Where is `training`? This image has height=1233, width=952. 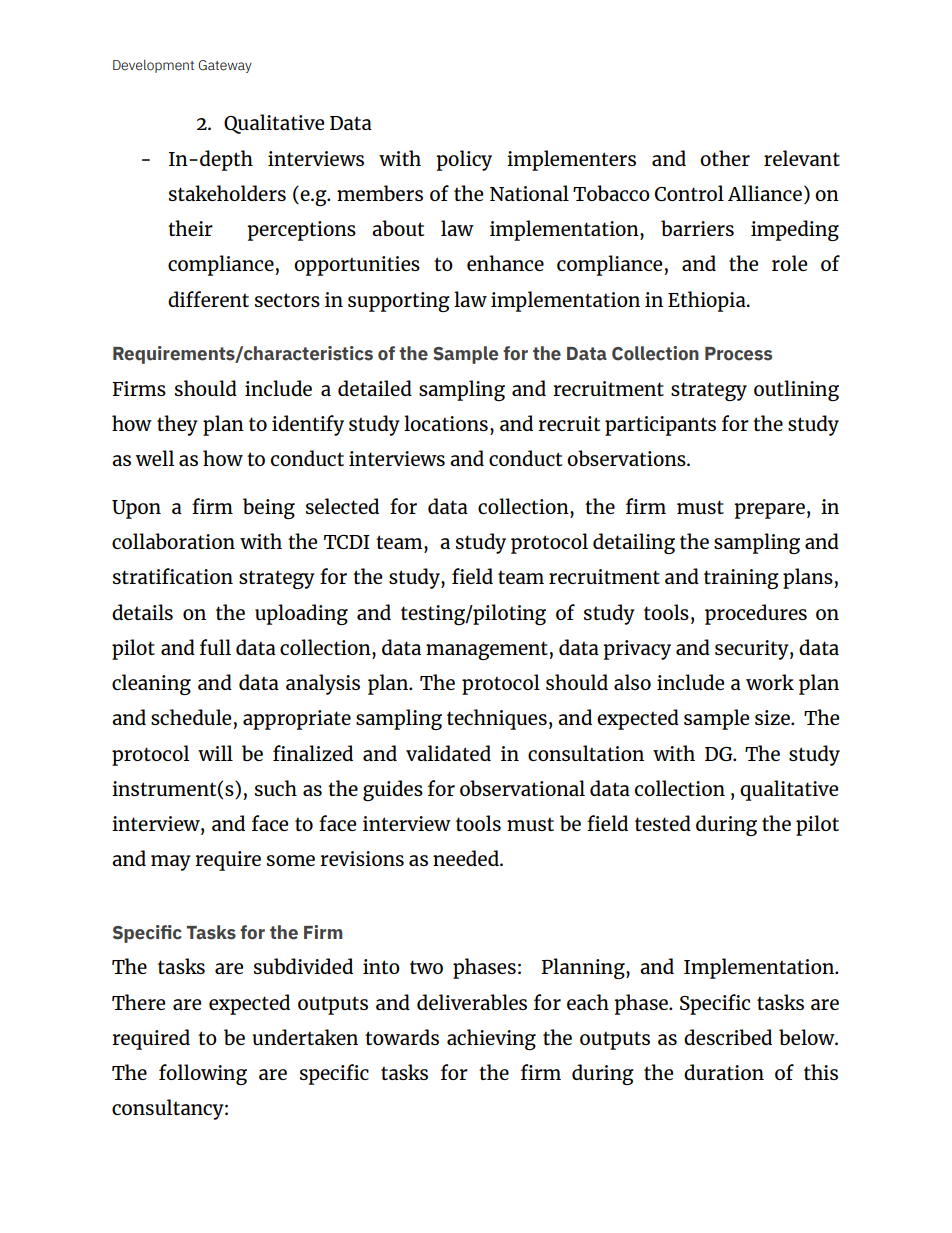
training is located at coordinates (741, 579).
